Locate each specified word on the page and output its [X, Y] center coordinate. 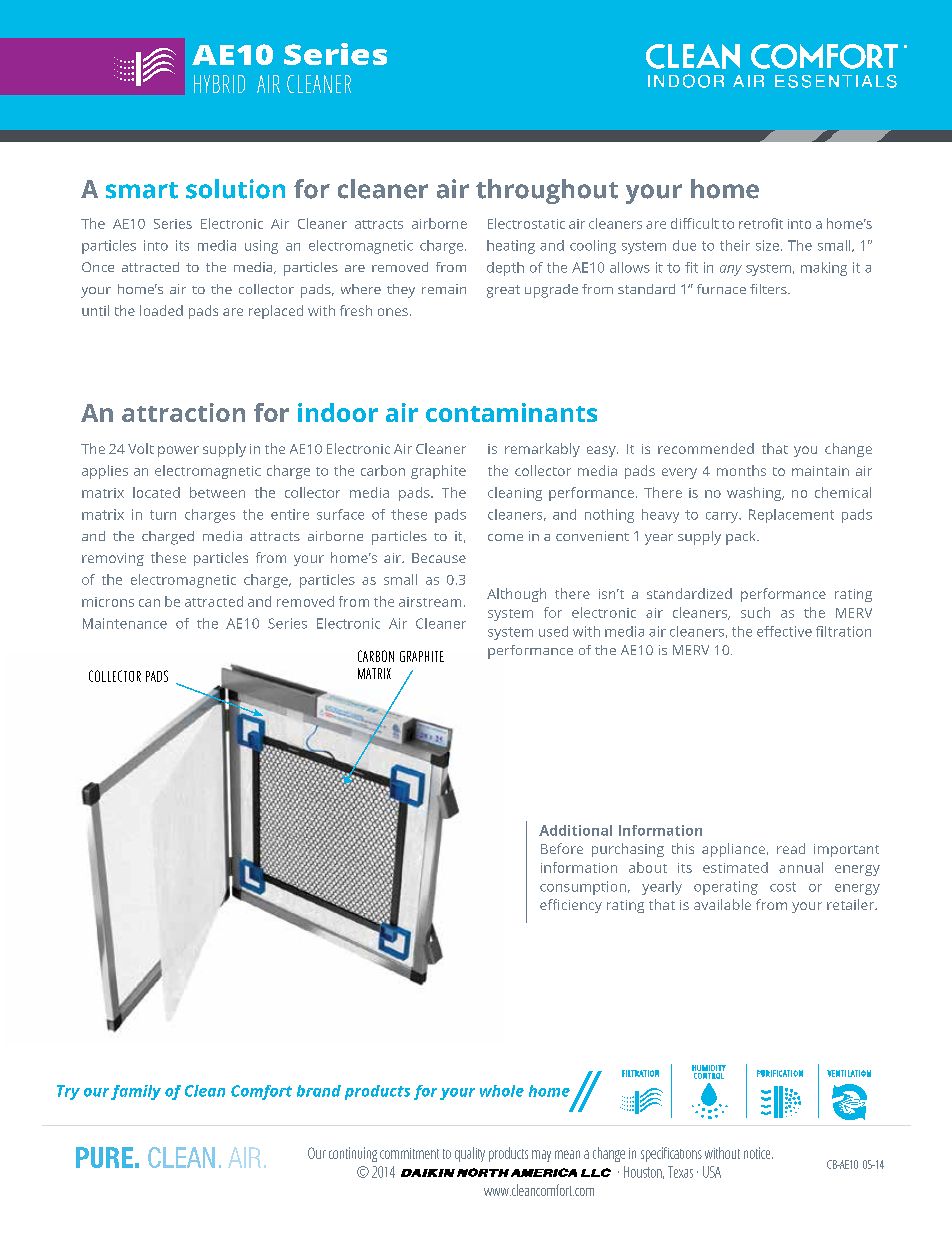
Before [562, 848]
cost [783, 887]
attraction [183, 412]
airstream [430, 602]
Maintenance [125, 623]
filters [769, 289]
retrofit [761, 223]
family [136, 1092]
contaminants [511, 412]
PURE [104, 1157]
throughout [547, 191]
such [755, 612]
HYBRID [219, 84]
